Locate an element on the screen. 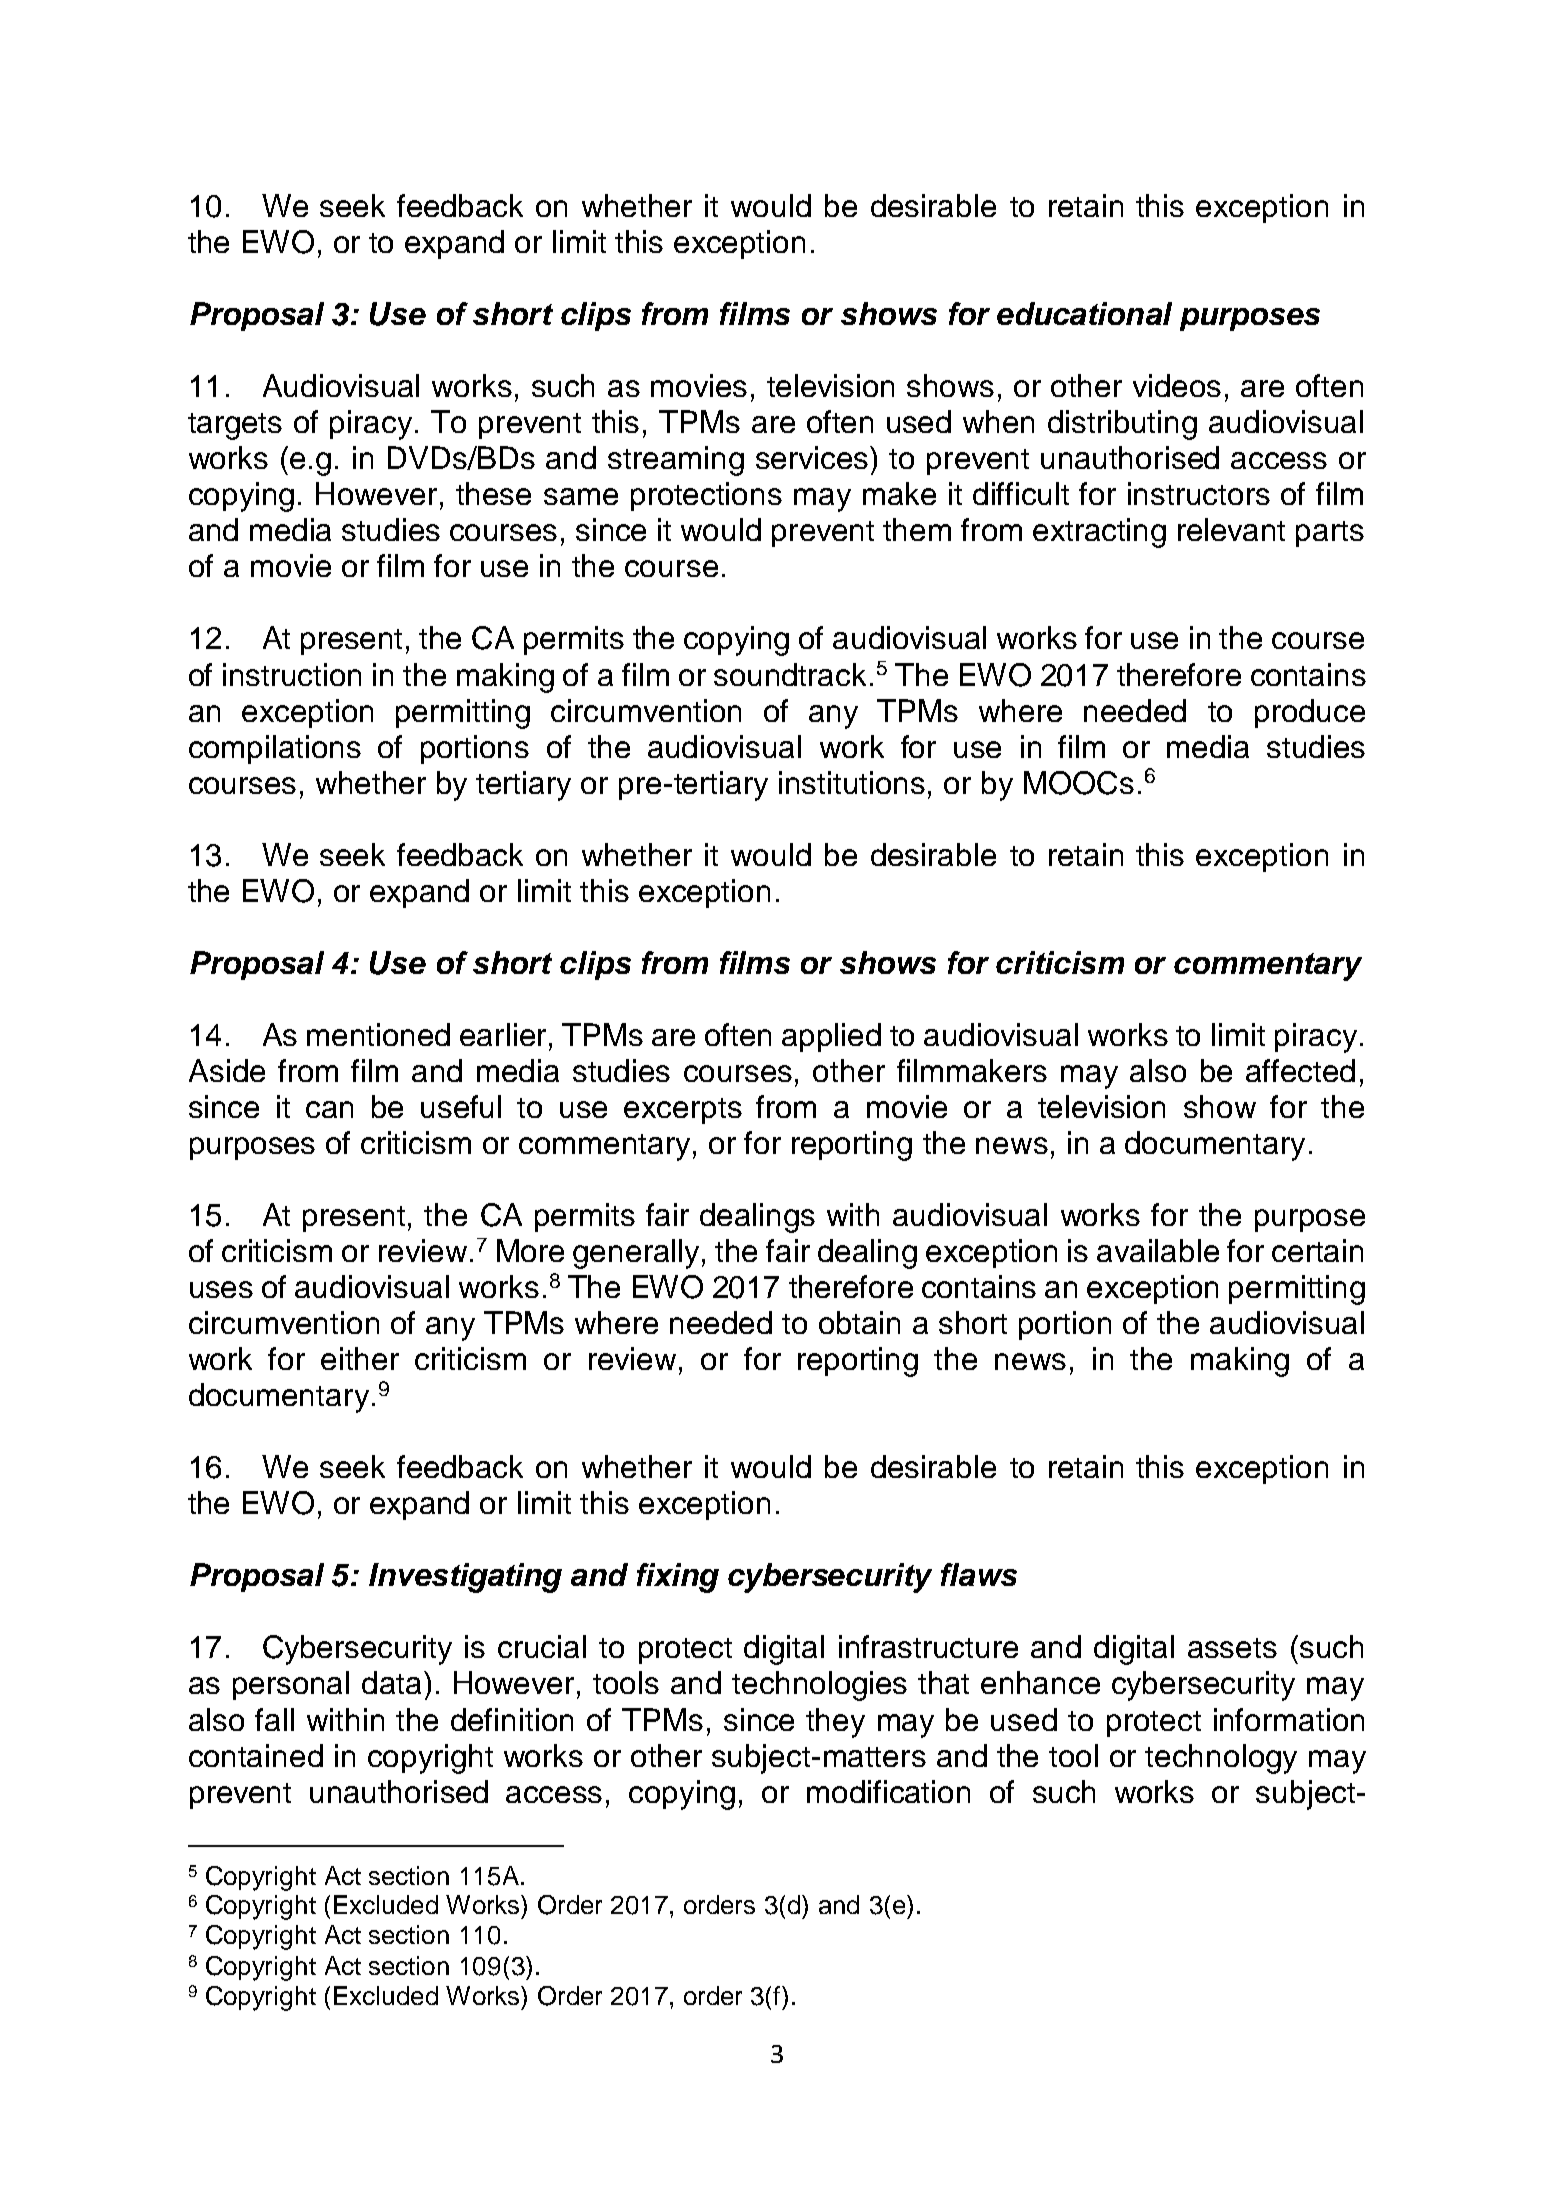 This screenshot has width=1554, height=2198. affected is located at coordinates (1300, 1070).
